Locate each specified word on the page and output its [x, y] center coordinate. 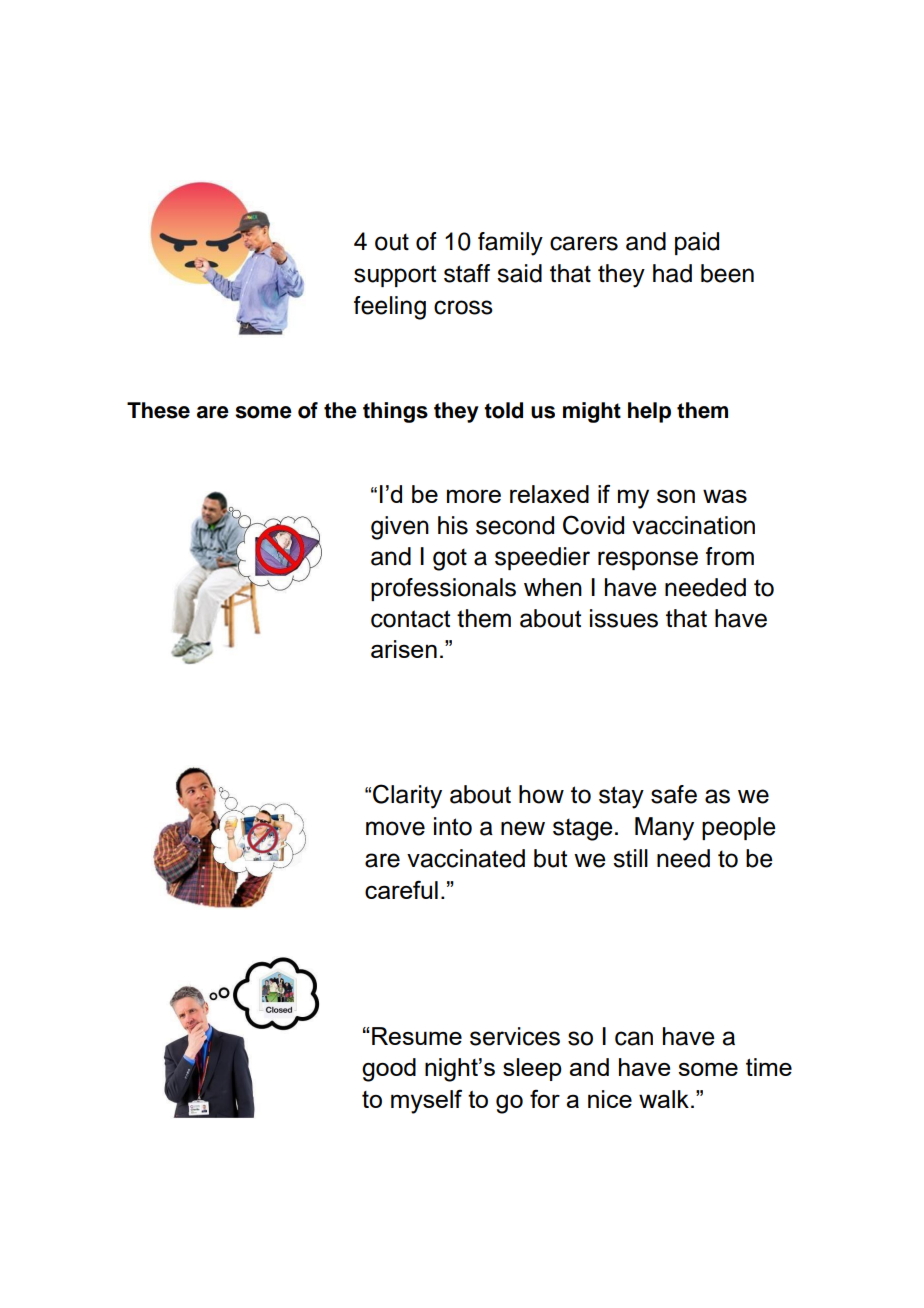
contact [410, 619]
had [672, 273]
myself [426, 1101]
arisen [404, 649]
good [389, 1070]
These [158, 410]
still [630, 858]
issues [624, 618]
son [676, 496]
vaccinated [466, 858]
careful [401, 889]
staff [467, 273]
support [395, 276]
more [474, 496]
